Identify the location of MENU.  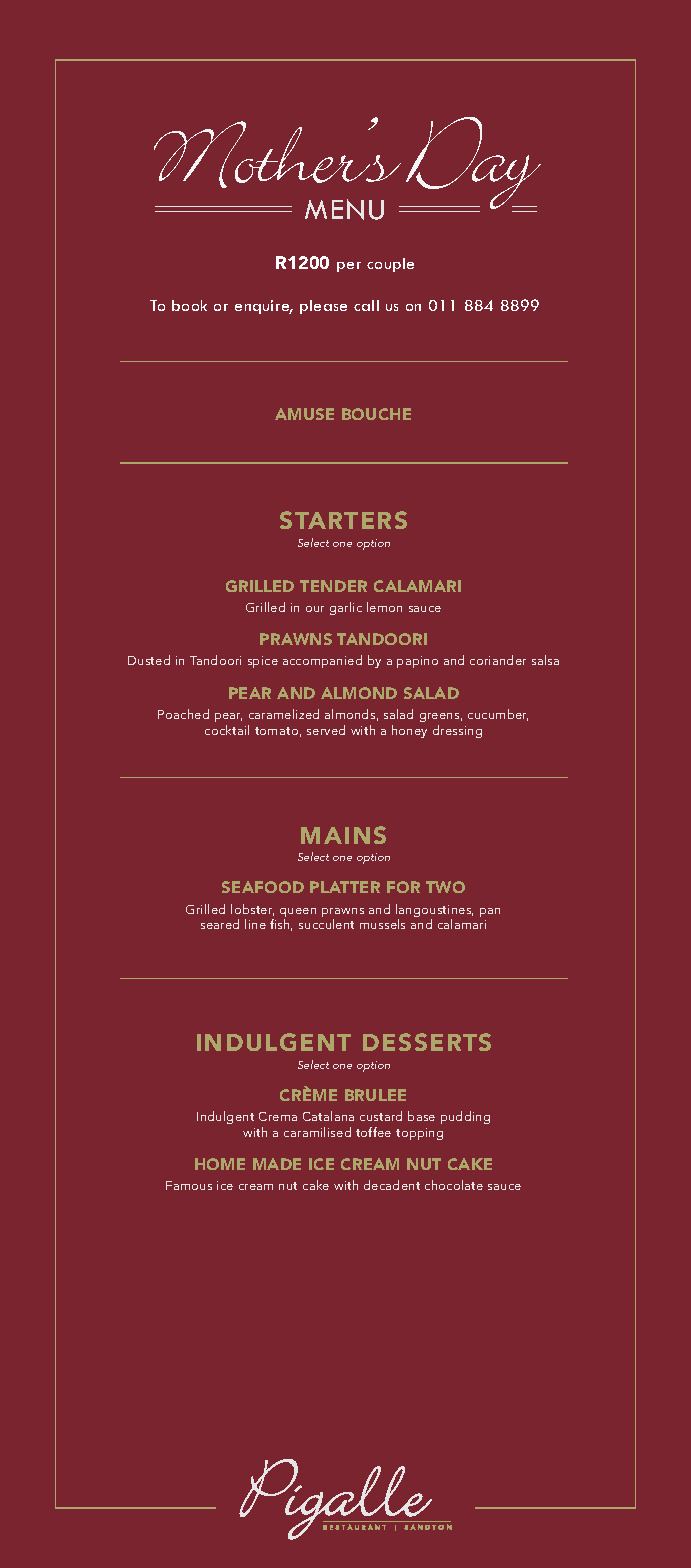
(344, 209).
